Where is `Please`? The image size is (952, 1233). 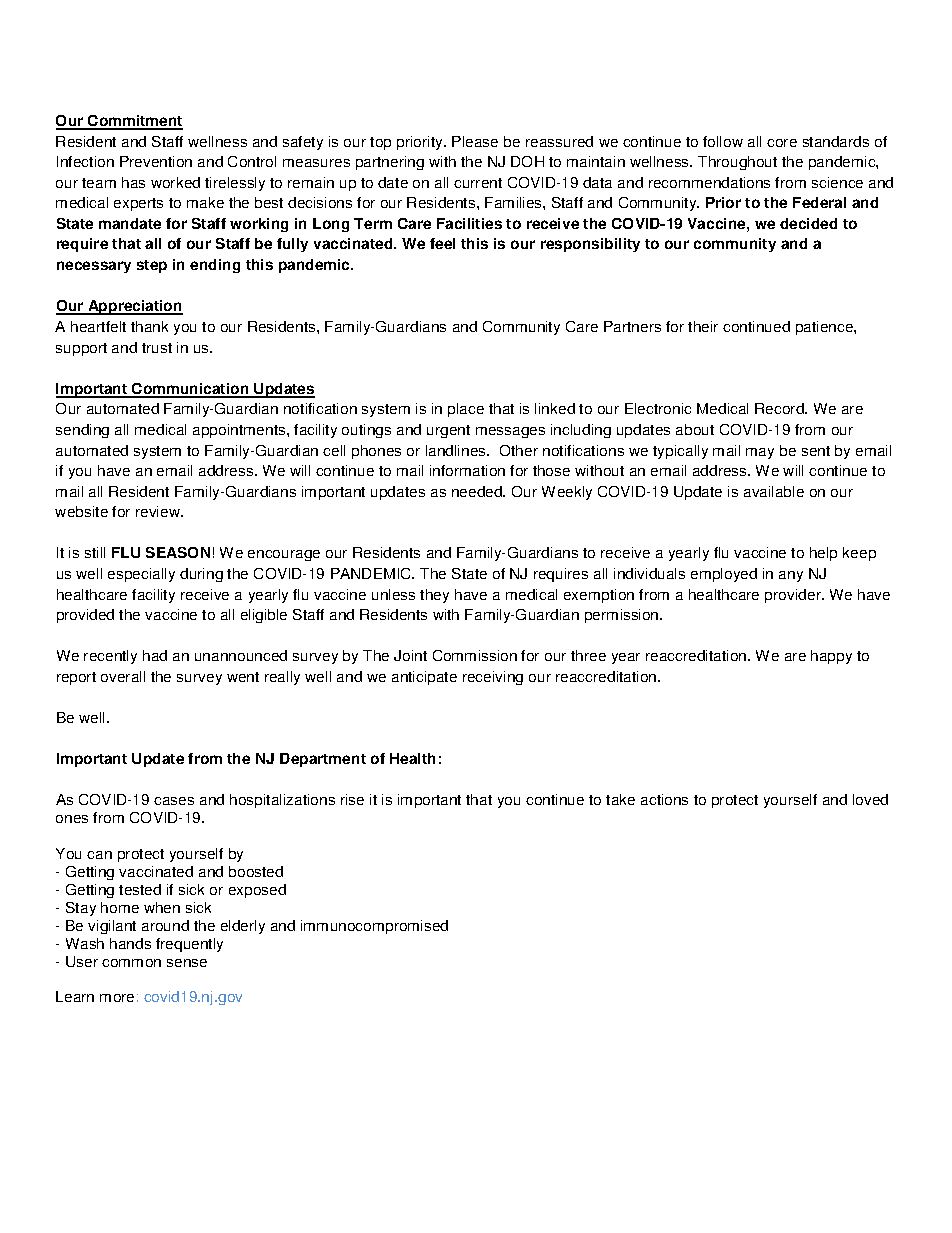
Please is located at coordinates (475, 141).
